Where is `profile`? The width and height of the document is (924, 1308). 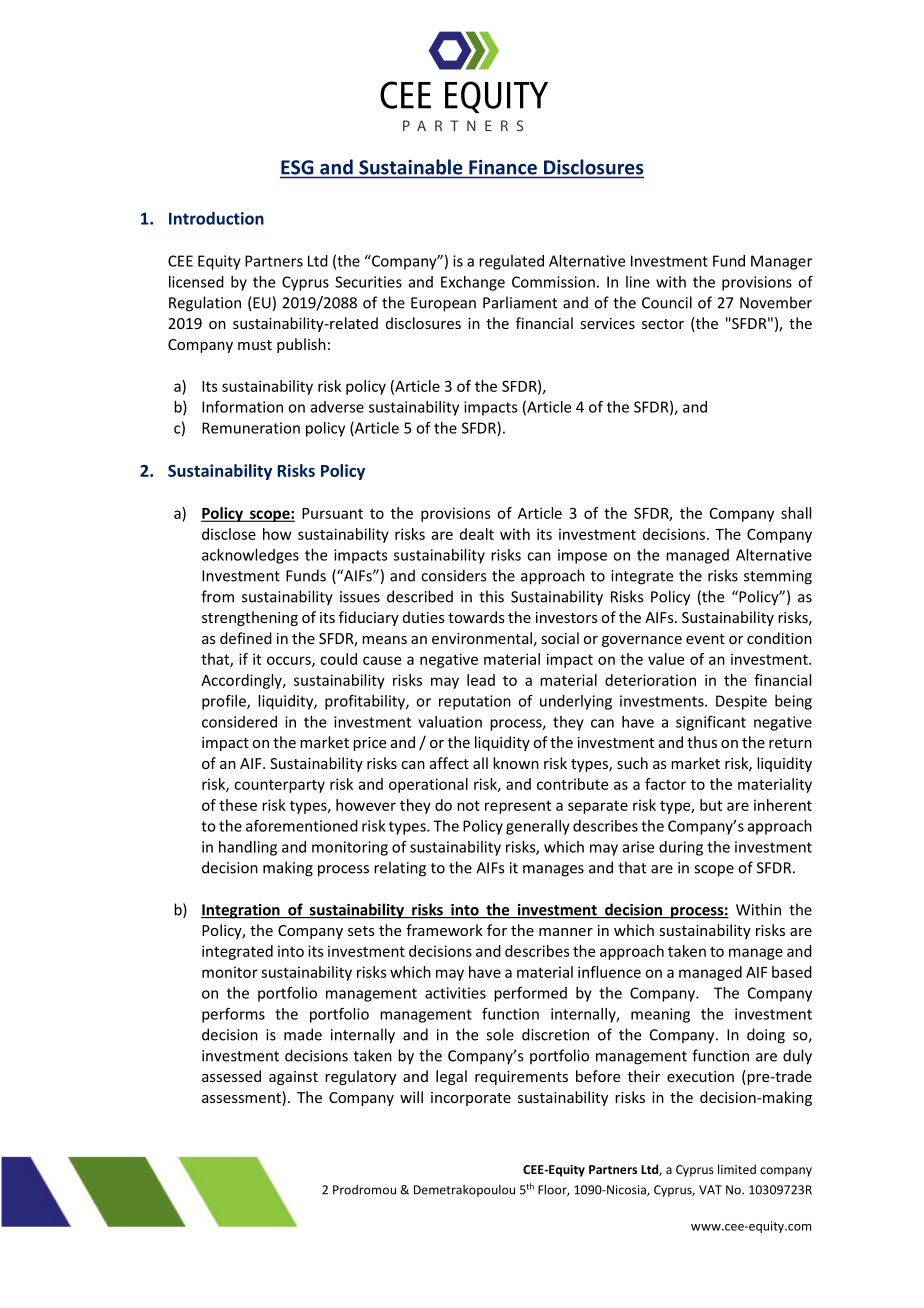 profile is located at coordinates (225, 702).
